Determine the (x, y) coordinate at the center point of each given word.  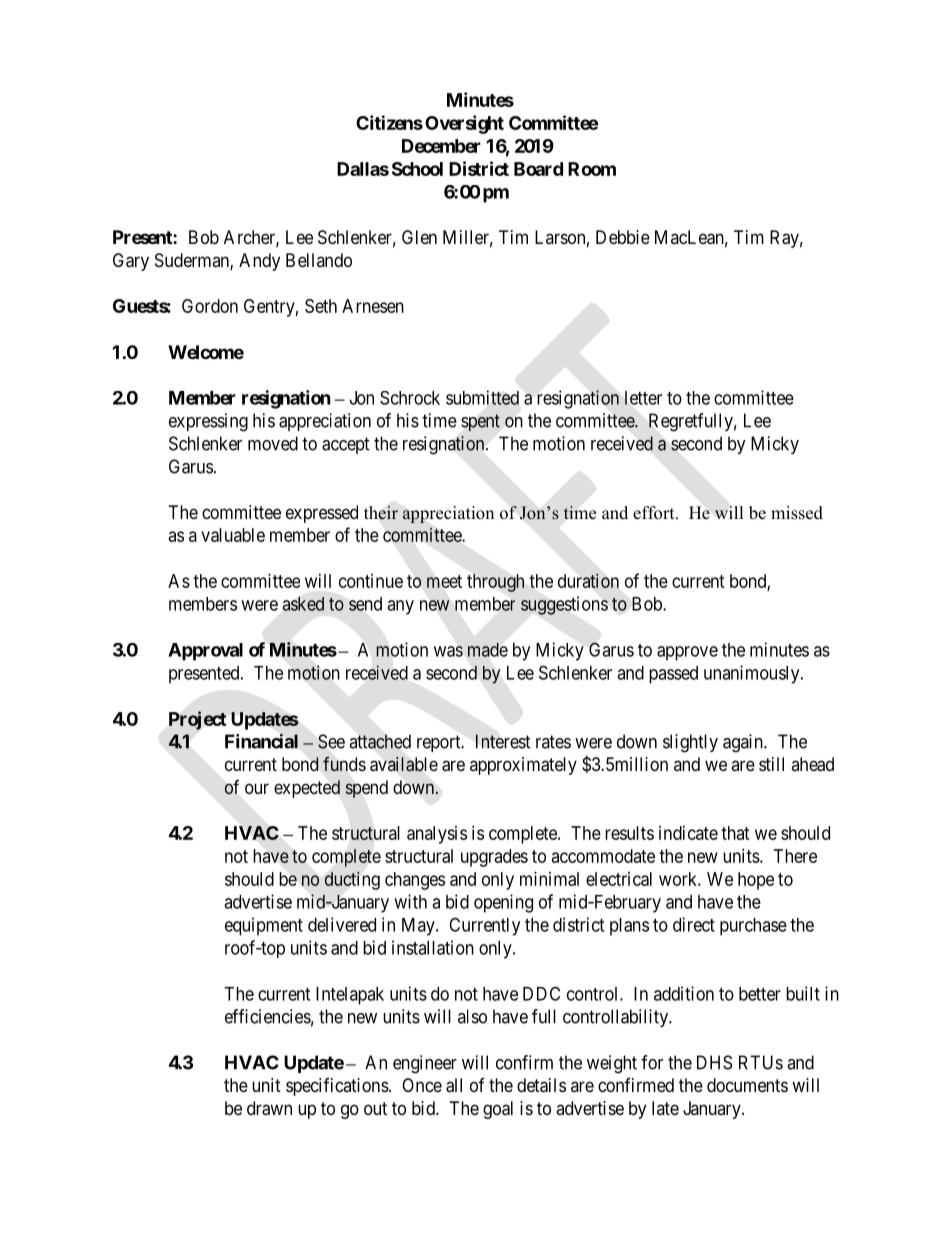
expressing (208, 422)
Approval (205, 652)
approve (687, 653)
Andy (259, 262)
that (735, 833)
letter (643, 398)
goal (498, 1110)
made (488, 650)
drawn (269, 1108)
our (257, 788)
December (441, 146)
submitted (482, 397)
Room (592, 169)
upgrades (494, 858)
